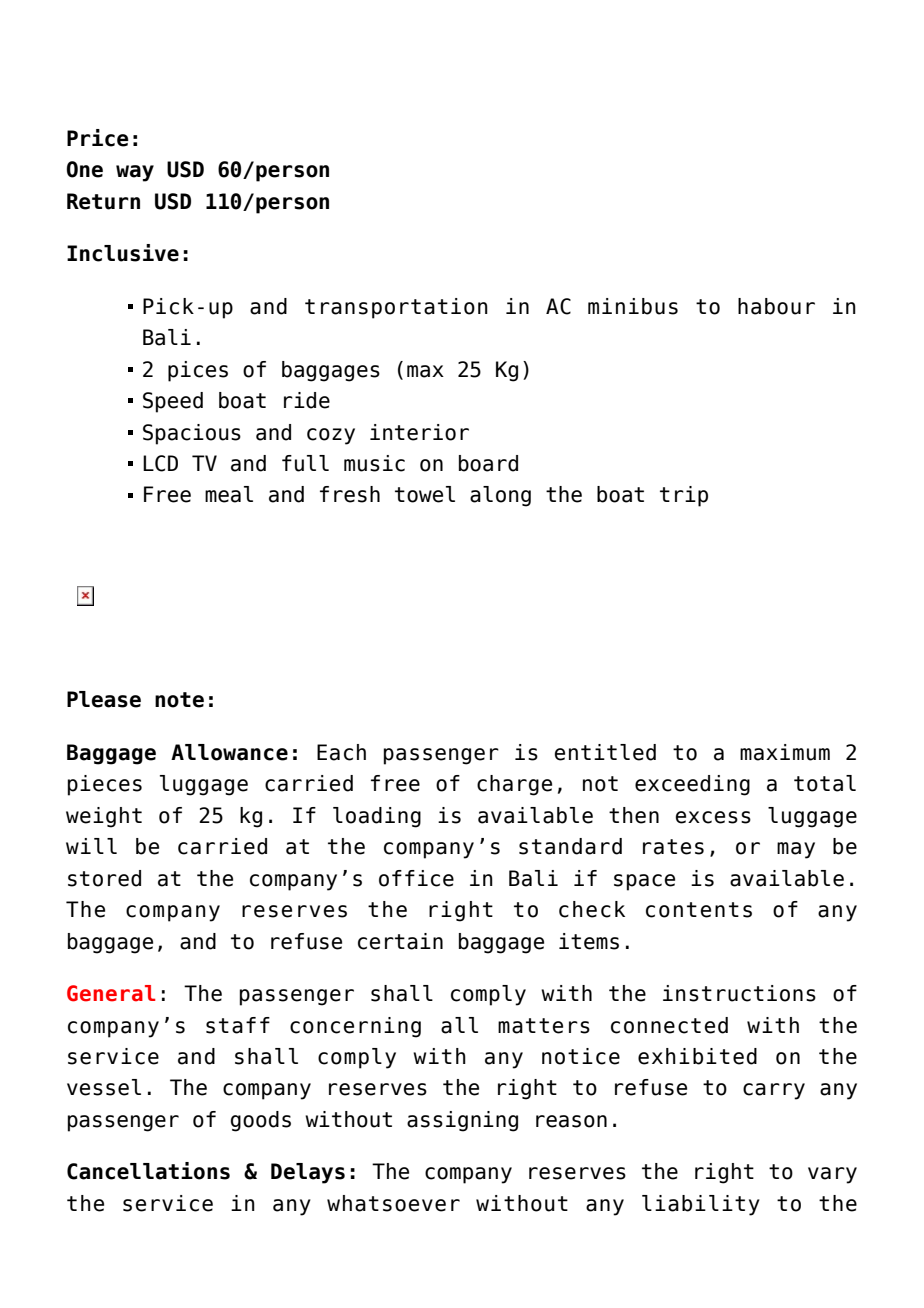  I want to click on meal, so click(229, 494).
